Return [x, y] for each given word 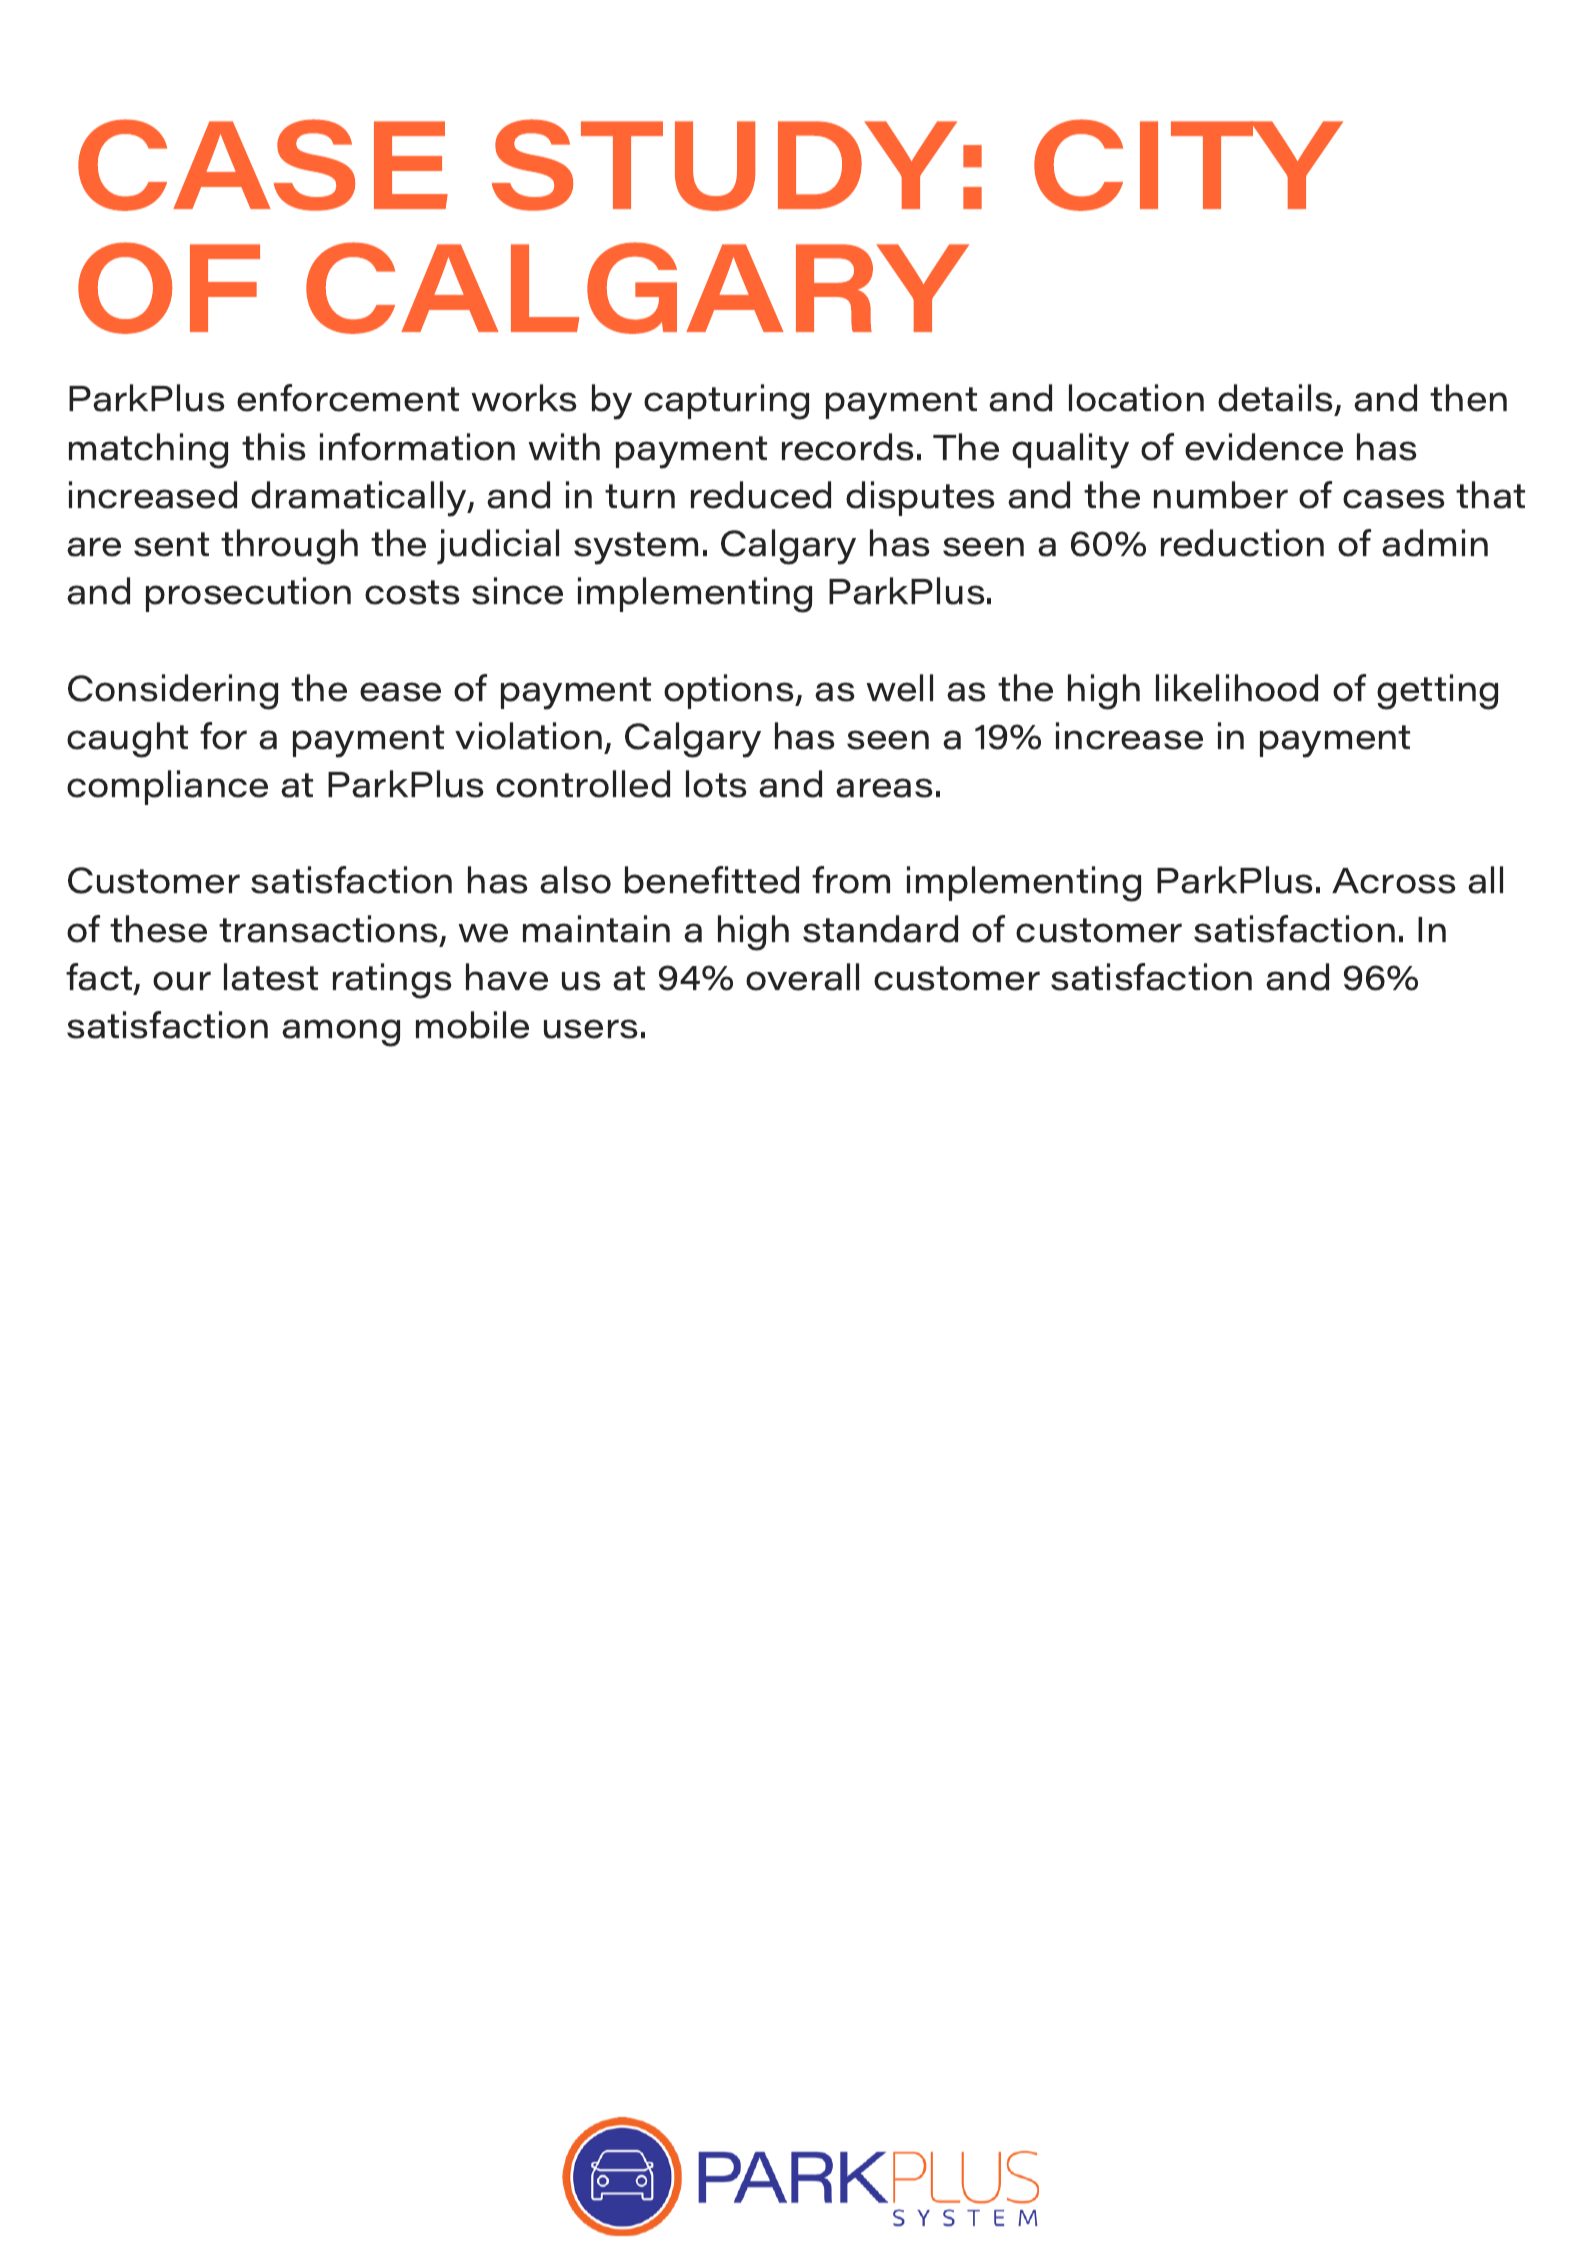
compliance [167, 787]
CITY [1188, 165]
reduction [1242, 543]
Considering [173, 692]
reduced [761, 495]
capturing [726, 402]
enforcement [348, 398]
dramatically [360, 499]
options [730, 691]
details [1275, 398]
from [851, 880]
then [1468, 398]
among [341, 1033]
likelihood [1237, 688]
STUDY [724, 165]
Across [1394, 881]
